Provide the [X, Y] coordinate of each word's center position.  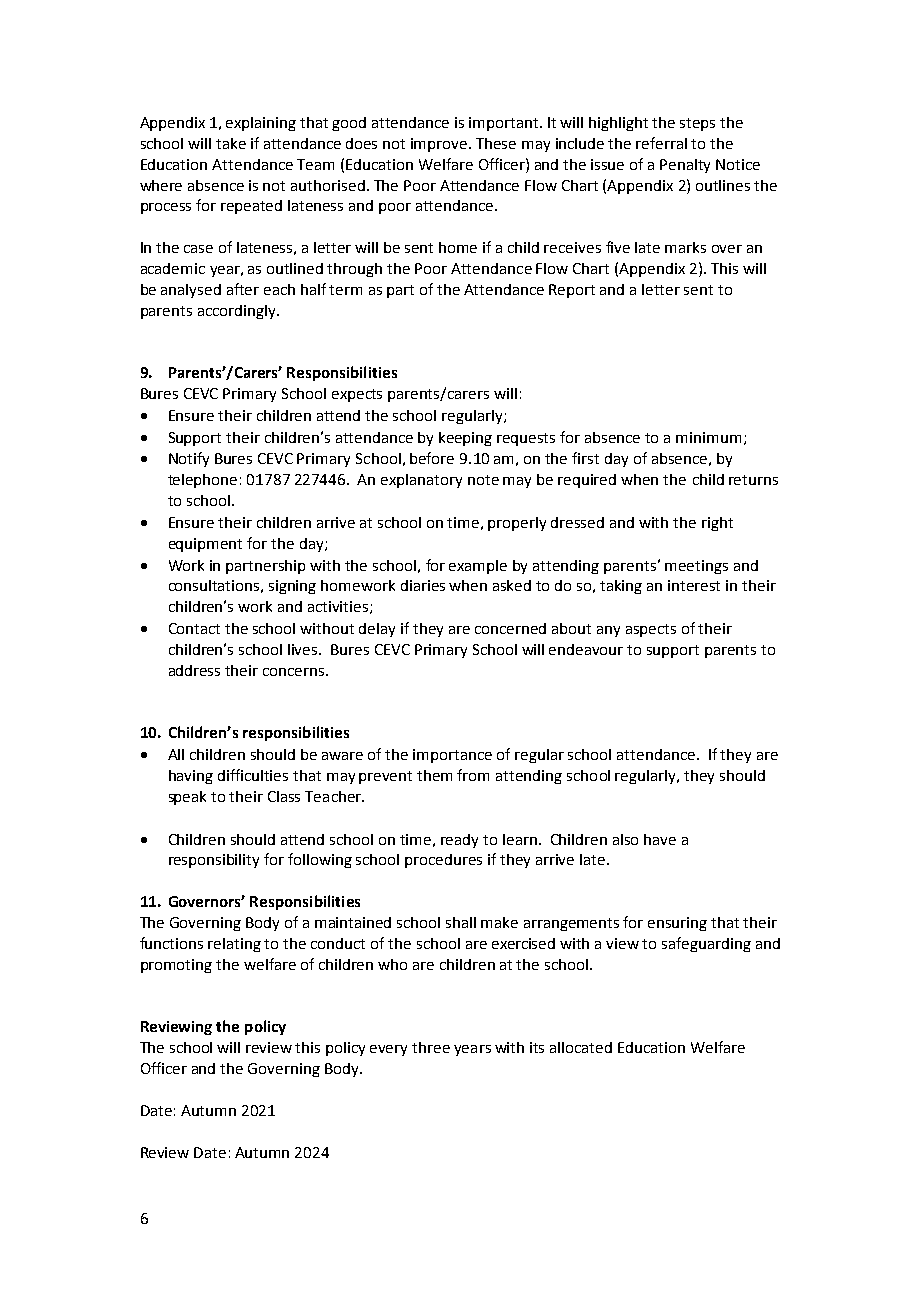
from [473, 775]
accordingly [238, 312]
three [431, 1047]
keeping [465, 439]
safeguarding [706, 944]
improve [440, 145]
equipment [205, 545]
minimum [708, 437]
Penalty [685, 166]
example [478, 567]
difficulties [253, 775]
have [660, 839]
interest [694, 585]
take [231, 143]
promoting [176, 966]
